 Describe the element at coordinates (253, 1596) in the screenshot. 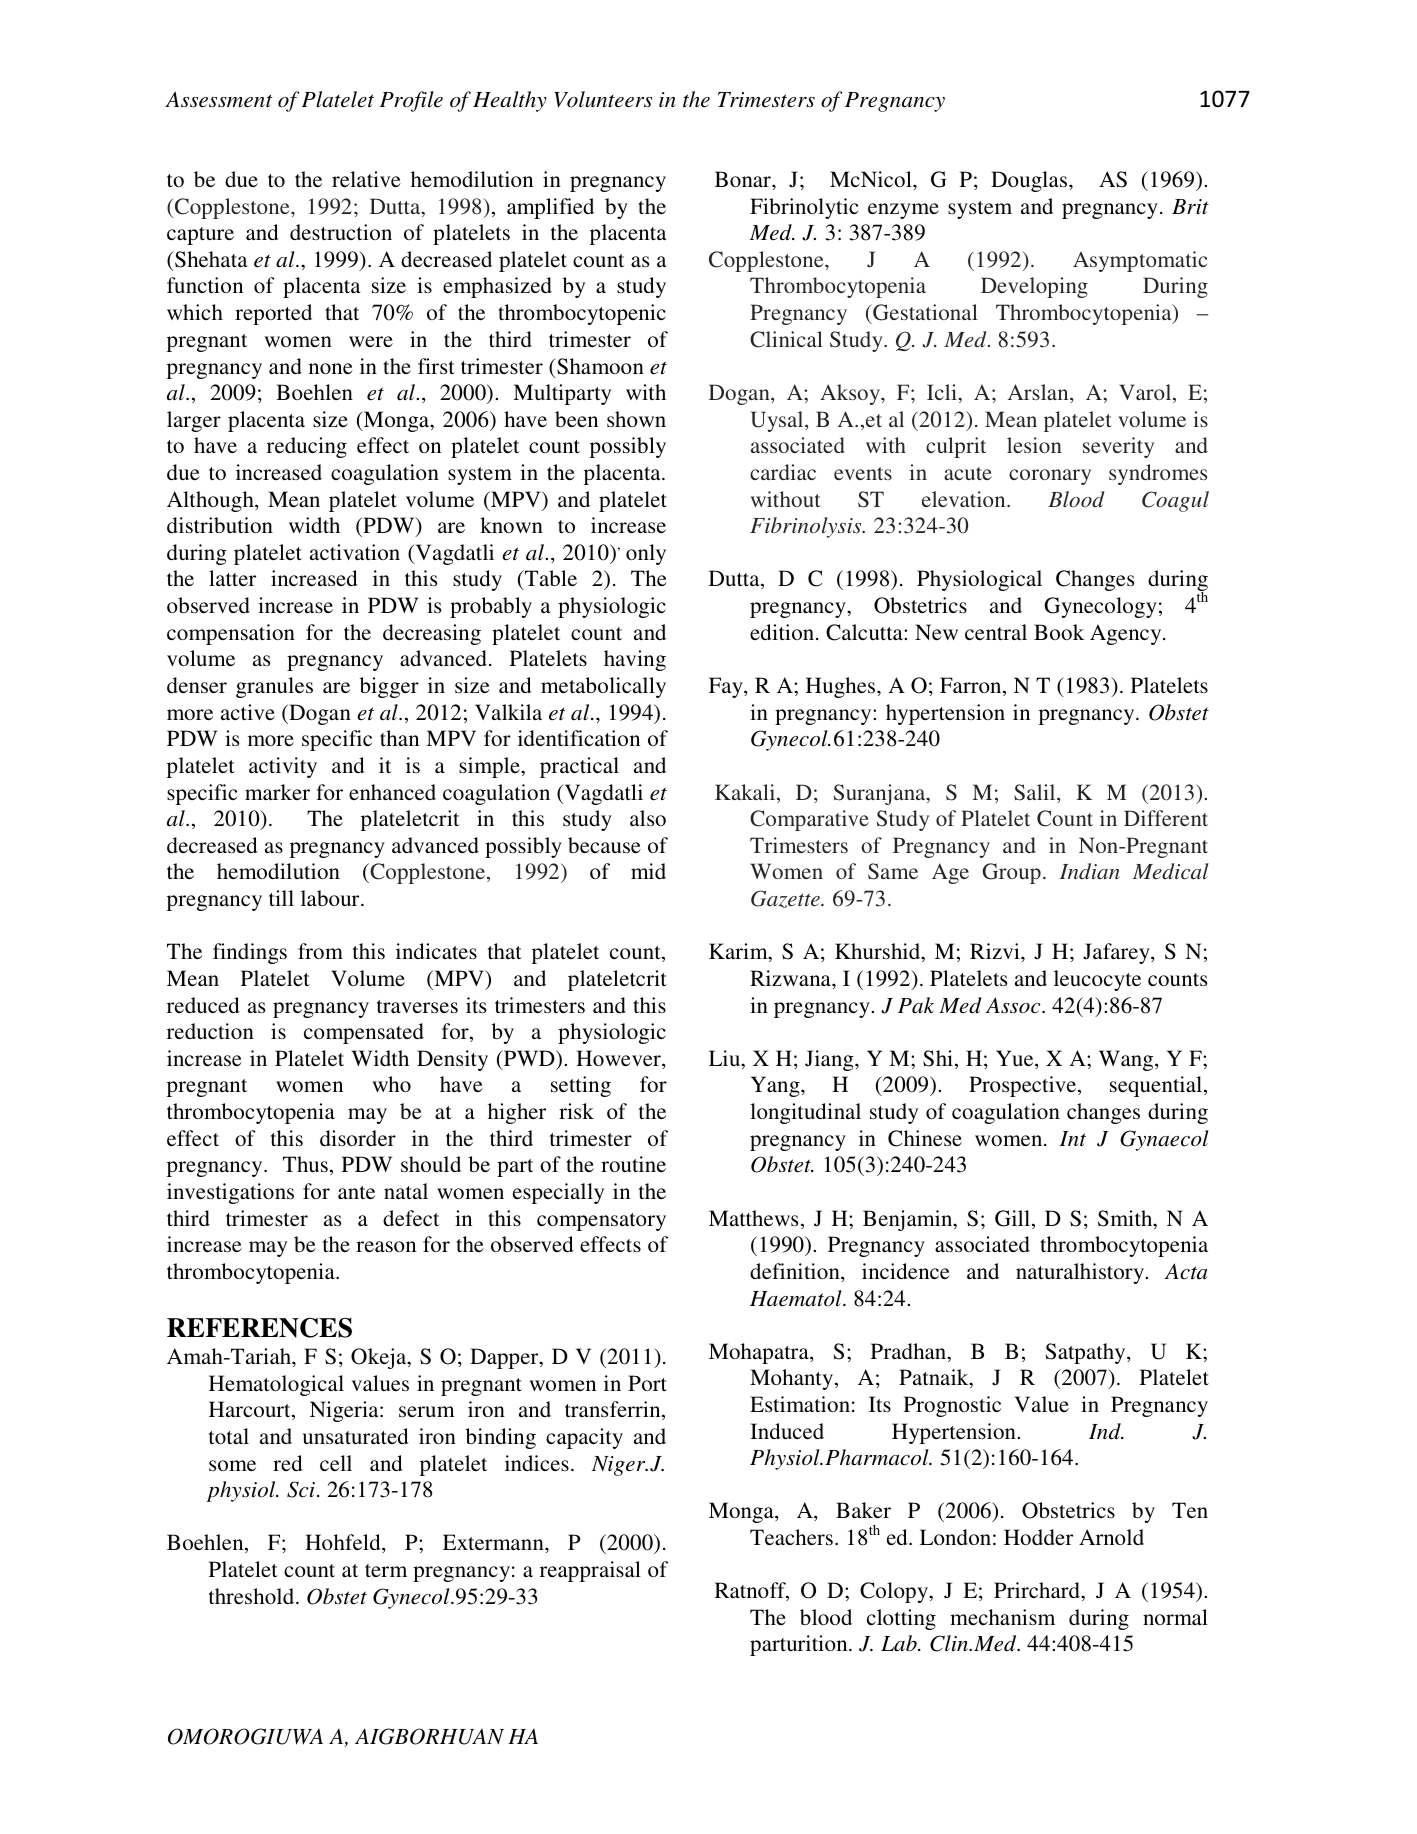

I see `threshold` at that location.
